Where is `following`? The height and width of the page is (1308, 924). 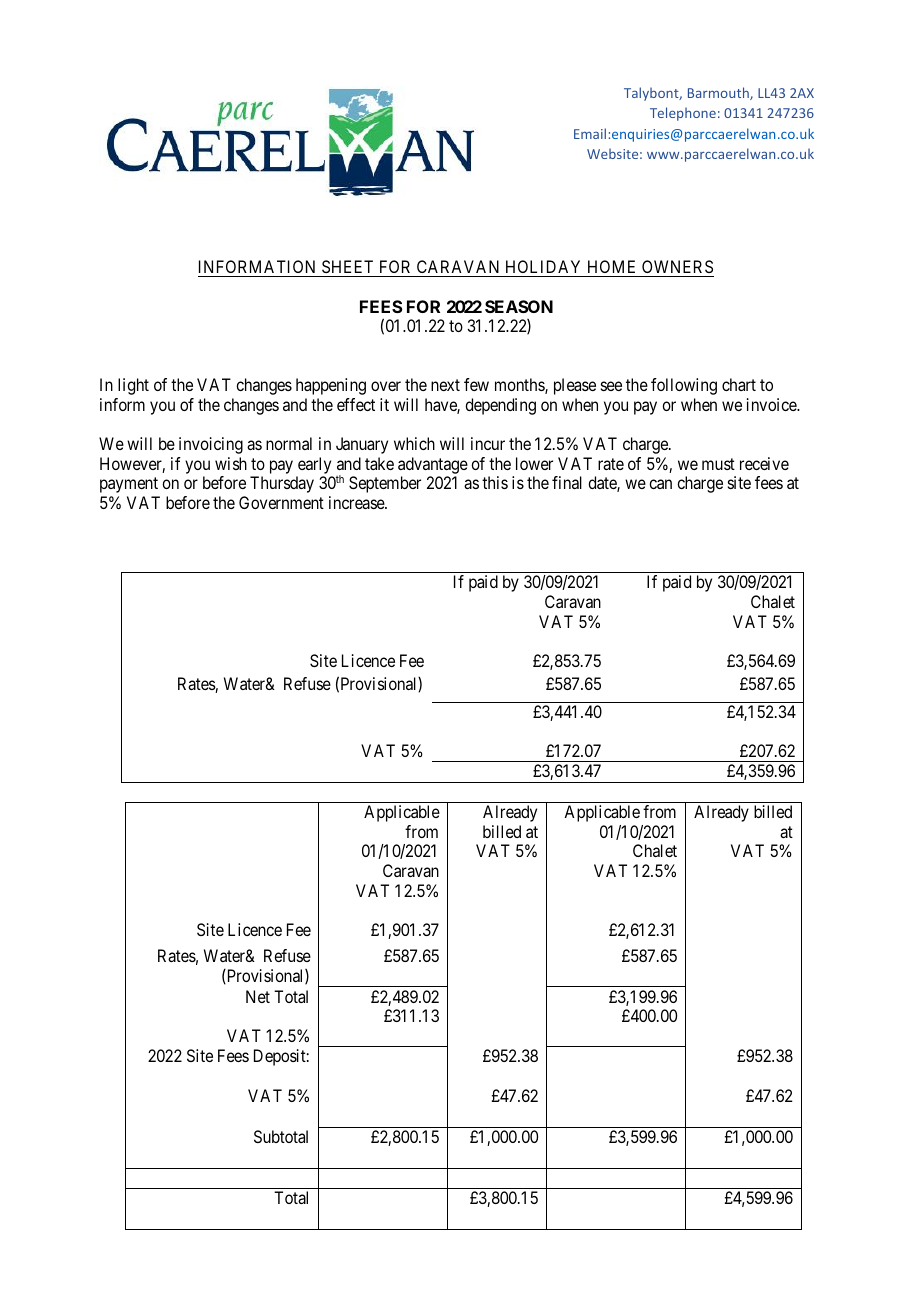
following is located at coordinates (684, 386).
